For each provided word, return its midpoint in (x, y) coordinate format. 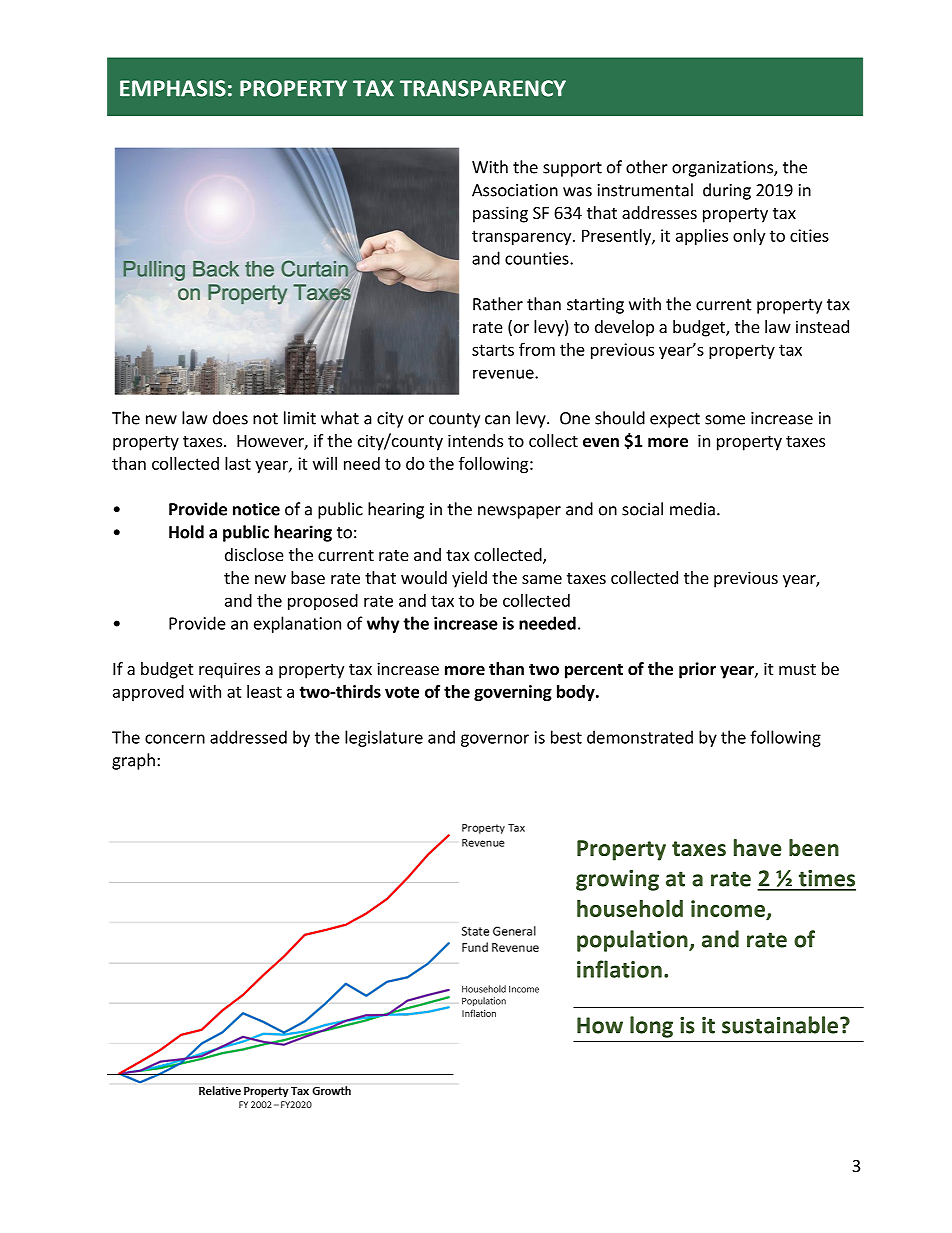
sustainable (781, 1025)
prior (697, 670)
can (497, 420)
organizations (723, 169)
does (230, 418)
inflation (619, 969)
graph (133, 761)
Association (515, 190)
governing (513, 693)
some (725, 420)
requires (229, 670)
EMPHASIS (173, 88)
